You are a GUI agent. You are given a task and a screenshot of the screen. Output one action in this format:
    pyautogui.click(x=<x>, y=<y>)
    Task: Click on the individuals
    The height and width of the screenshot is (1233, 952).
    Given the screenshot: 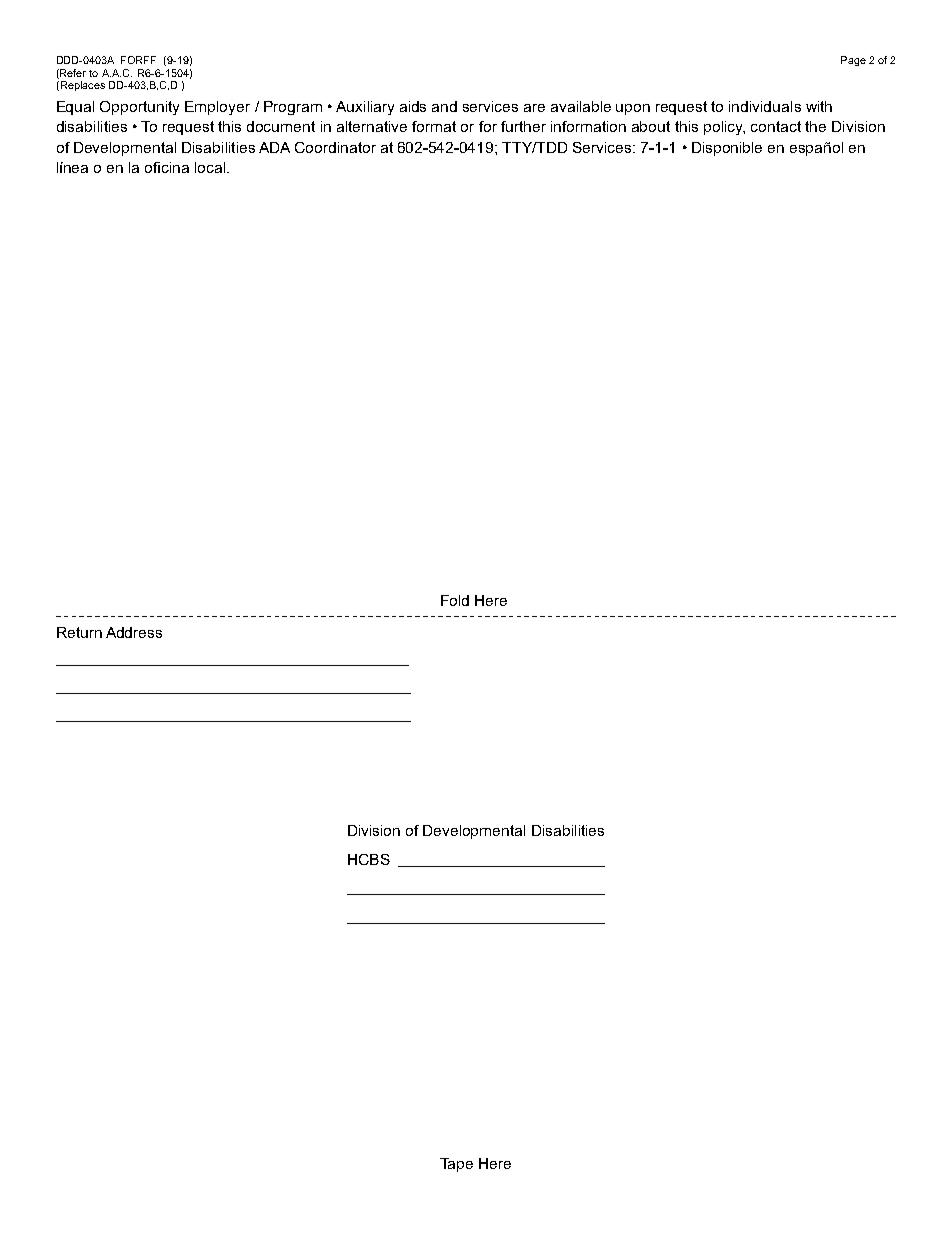 What is the action you would take?
    pyautogui.click(x=765, y=106)
